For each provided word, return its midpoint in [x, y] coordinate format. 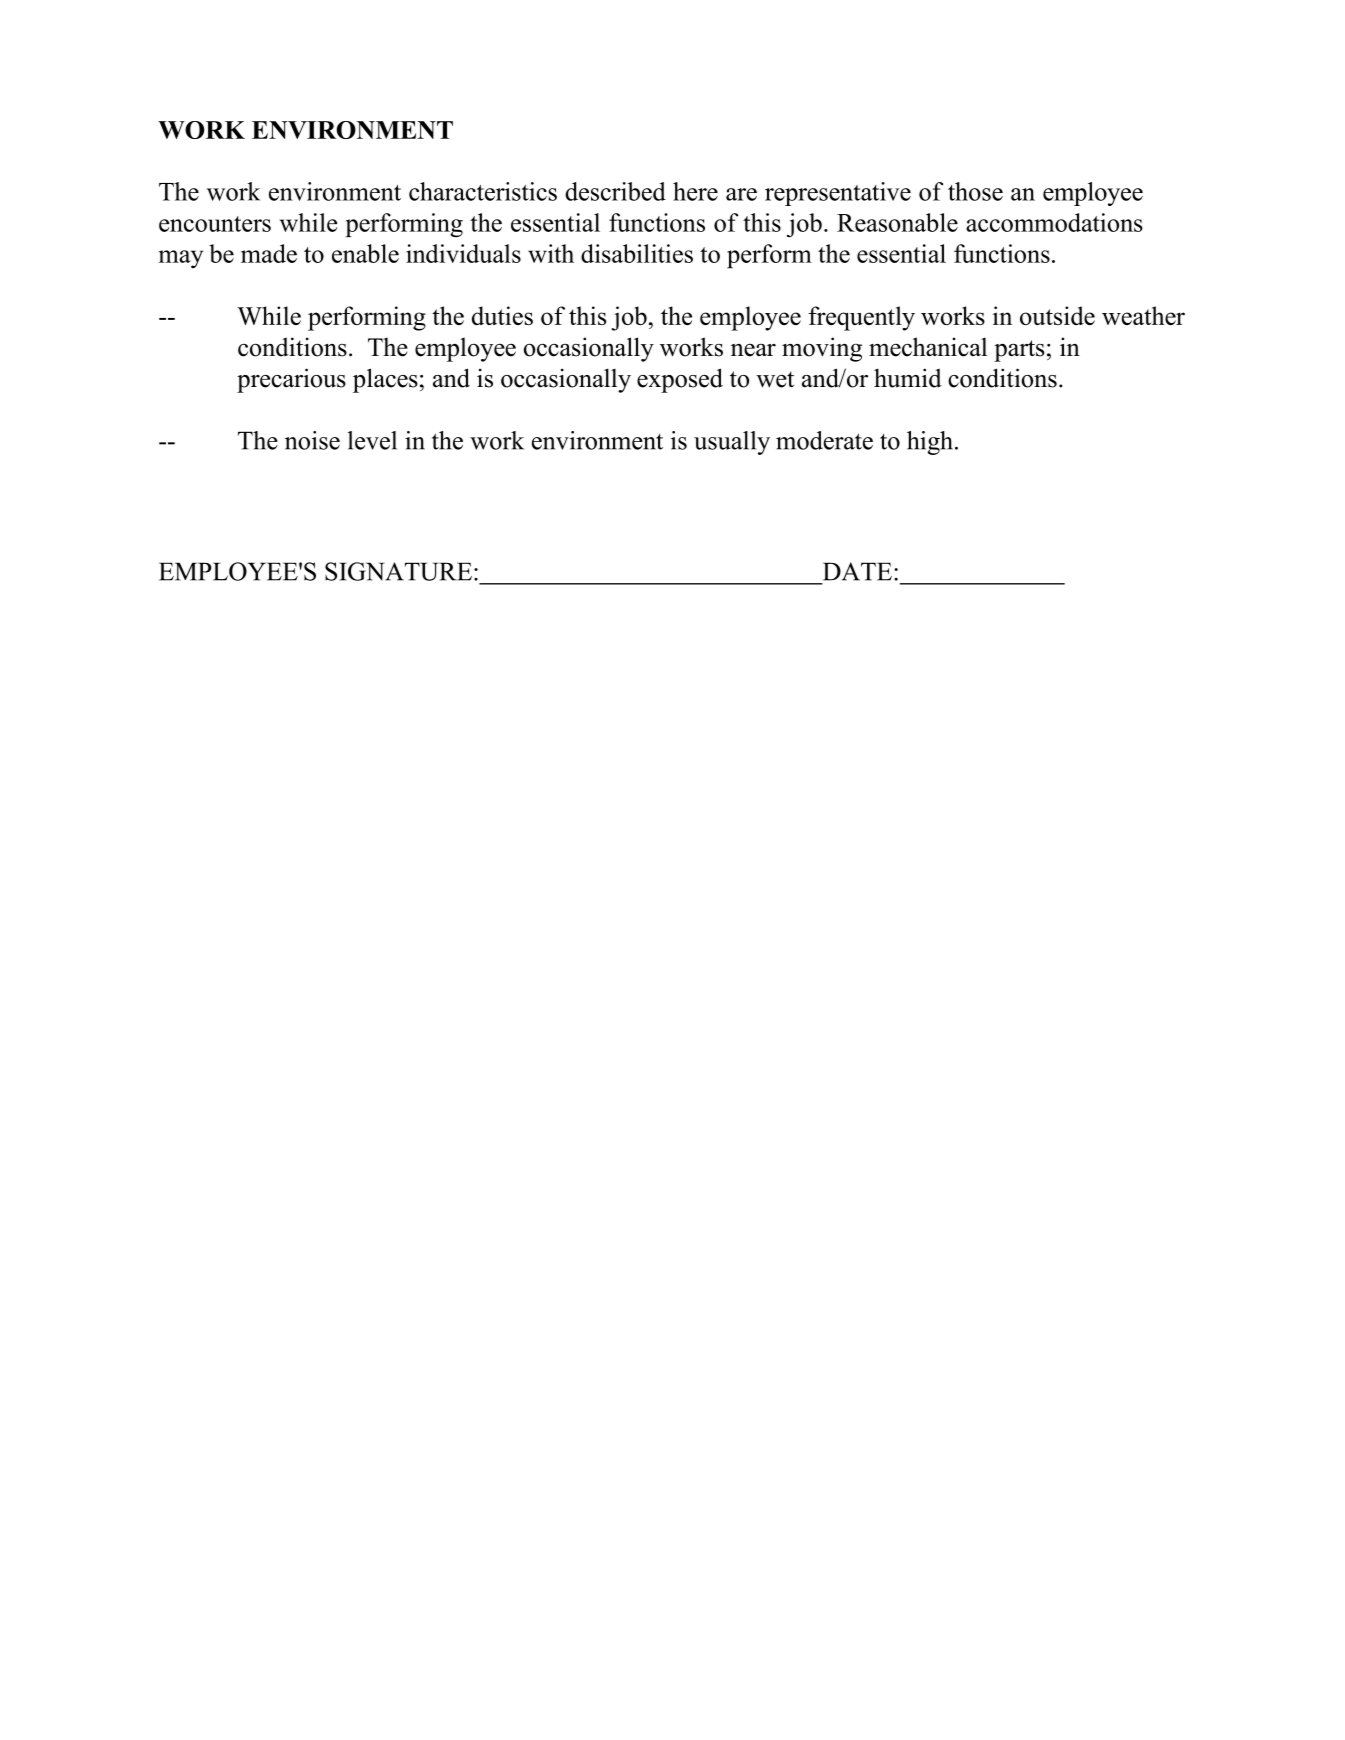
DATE [857, 571]
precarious [291, 380]
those [975, 191]
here [695, 191]
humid [908, 378]
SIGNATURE [398, 571]
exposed [680, 380]
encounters [215, 224]
